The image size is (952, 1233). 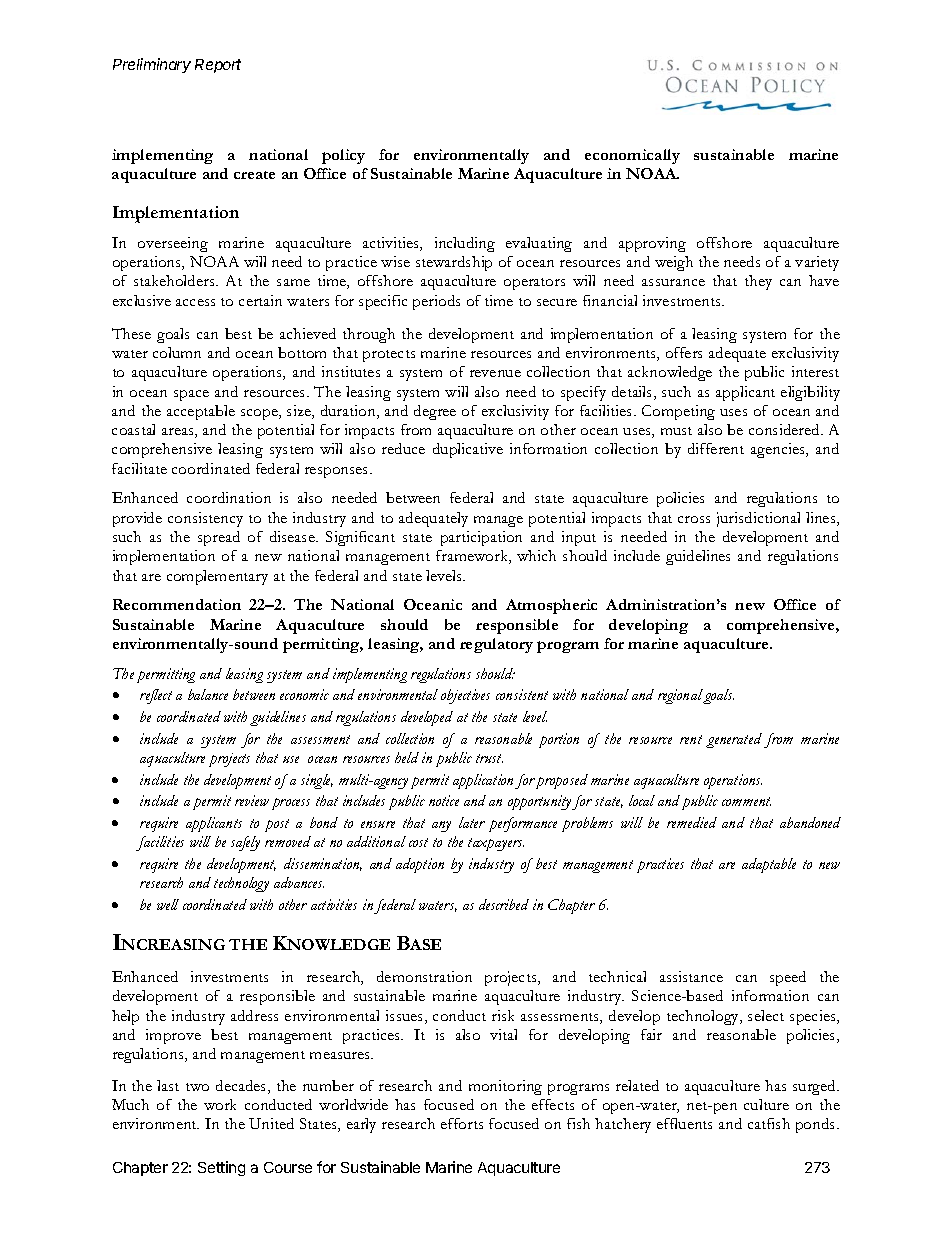 I want to click on approving, so click(x=652, y=244).
